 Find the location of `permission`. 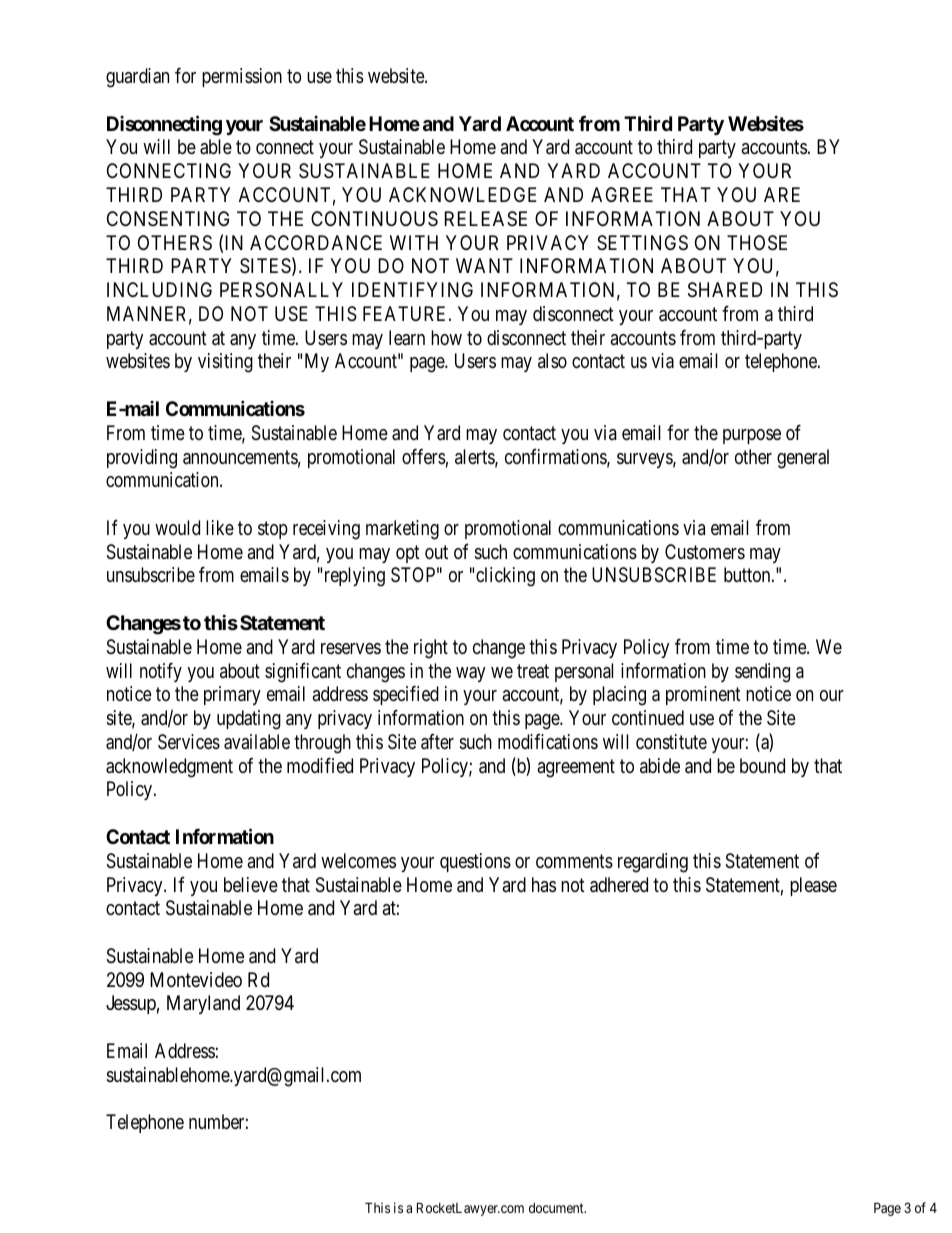

permission is located at coordinates (242, 77).
